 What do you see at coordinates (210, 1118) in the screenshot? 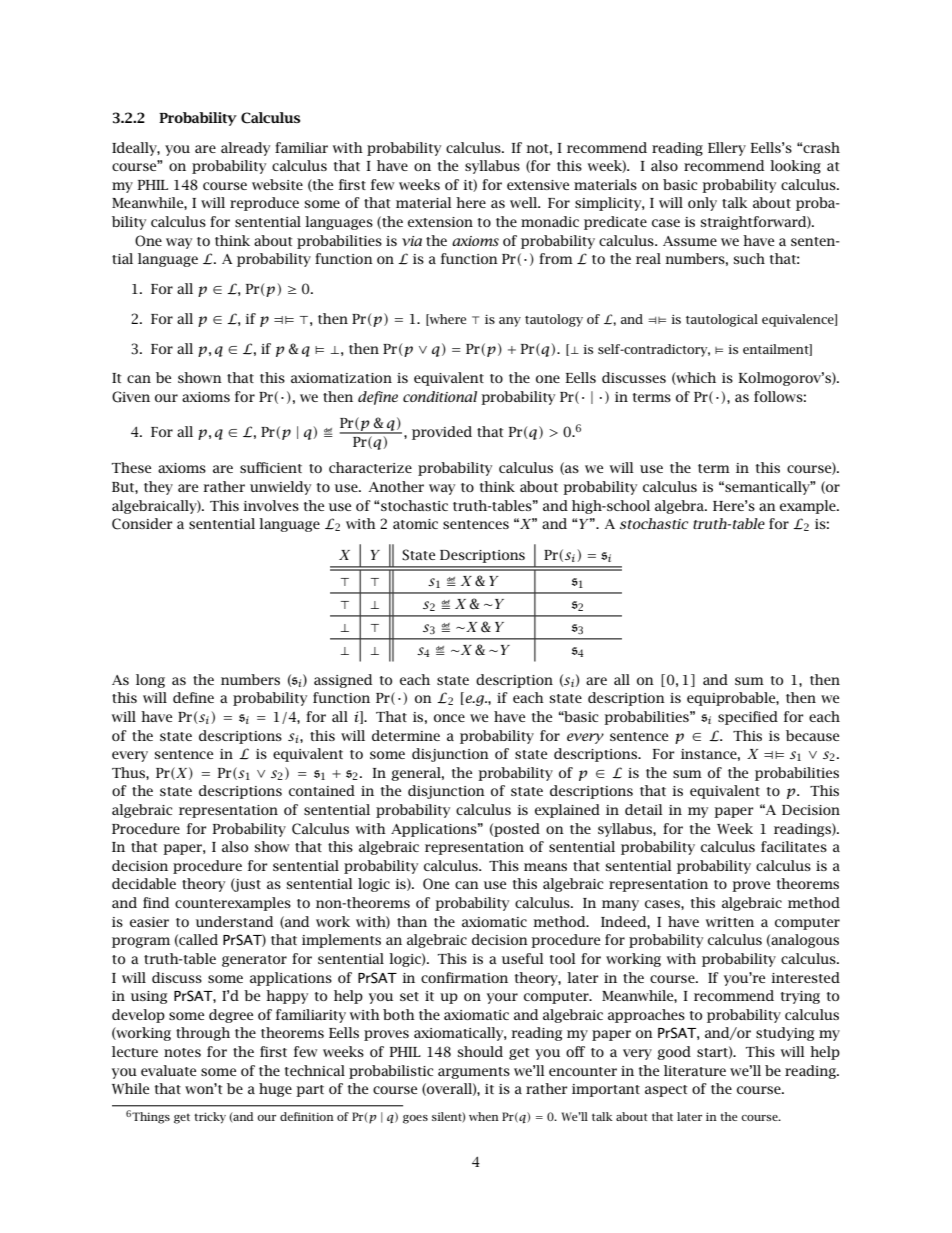
I see `tricky` at bounding box center [210, 1118].
